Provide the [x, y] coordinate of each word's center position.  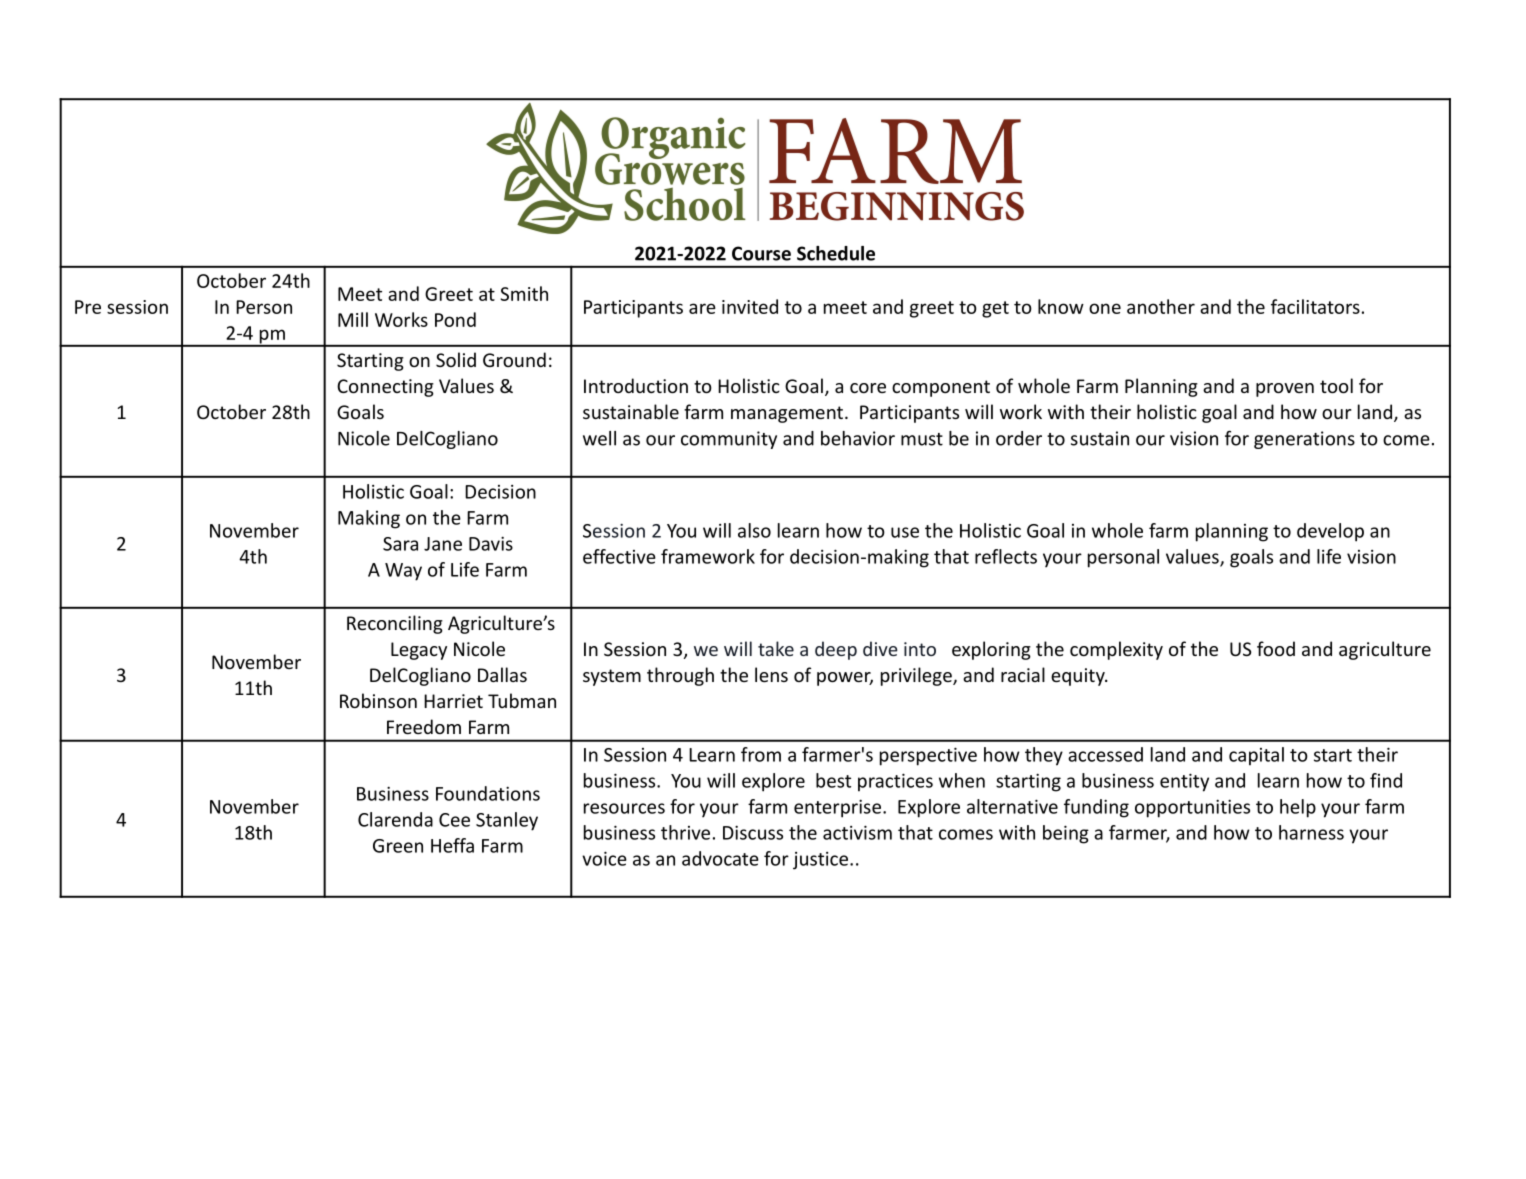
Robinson [378, 700]
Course [761, 253]
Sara [400, 544]
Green [398, 846]
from [761, 754]
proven [1285, 390]
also [754, 530]
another [1161, 306]
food [1276, 648]
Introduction [636, 385]
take [776, 648]
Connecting [385, 388]
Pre [88, 307]
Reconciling [395, 624]
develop [1330, 532]
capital [1256, 756]
